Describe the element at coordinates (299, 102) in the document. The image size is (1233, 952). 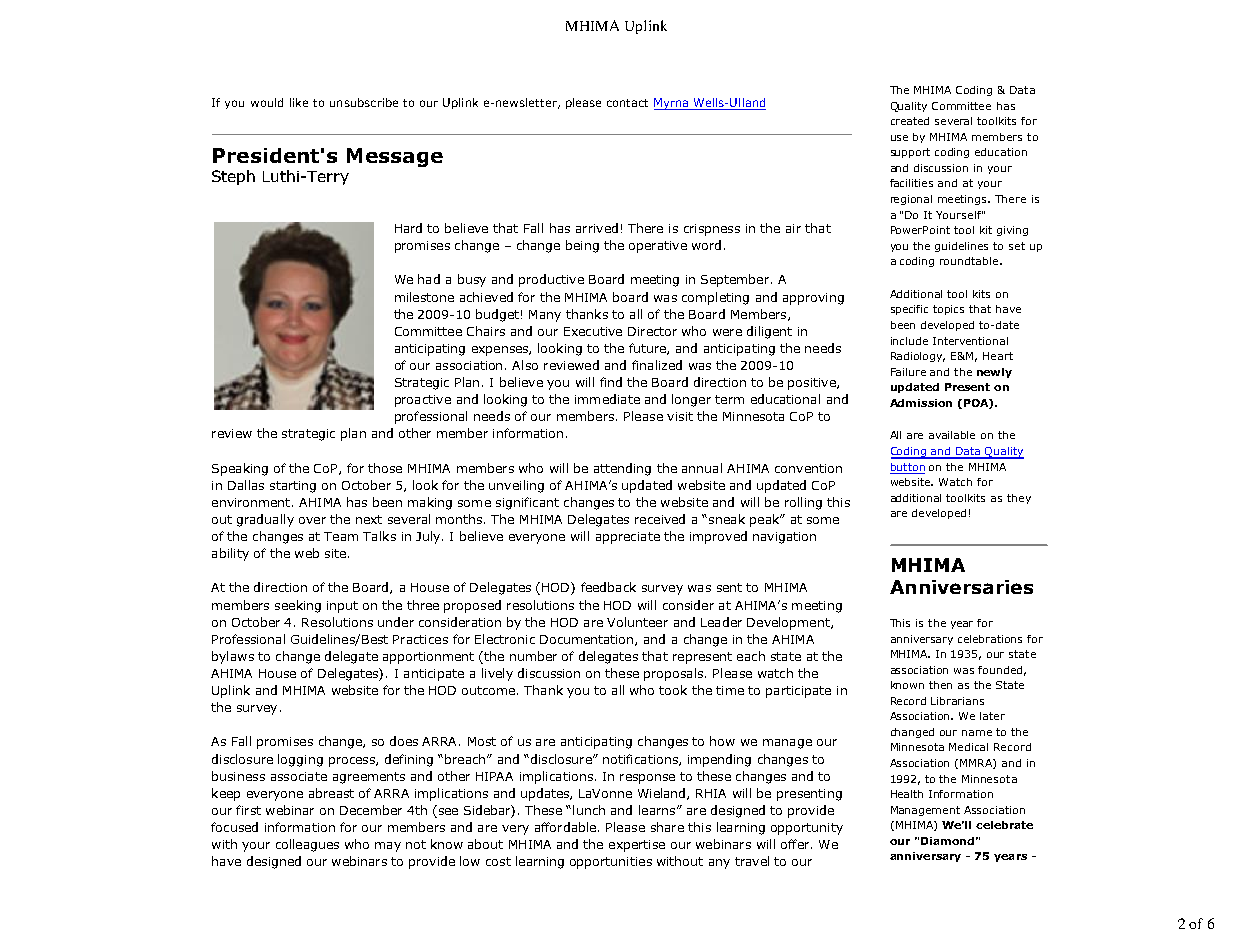
I see `like` at that location.
